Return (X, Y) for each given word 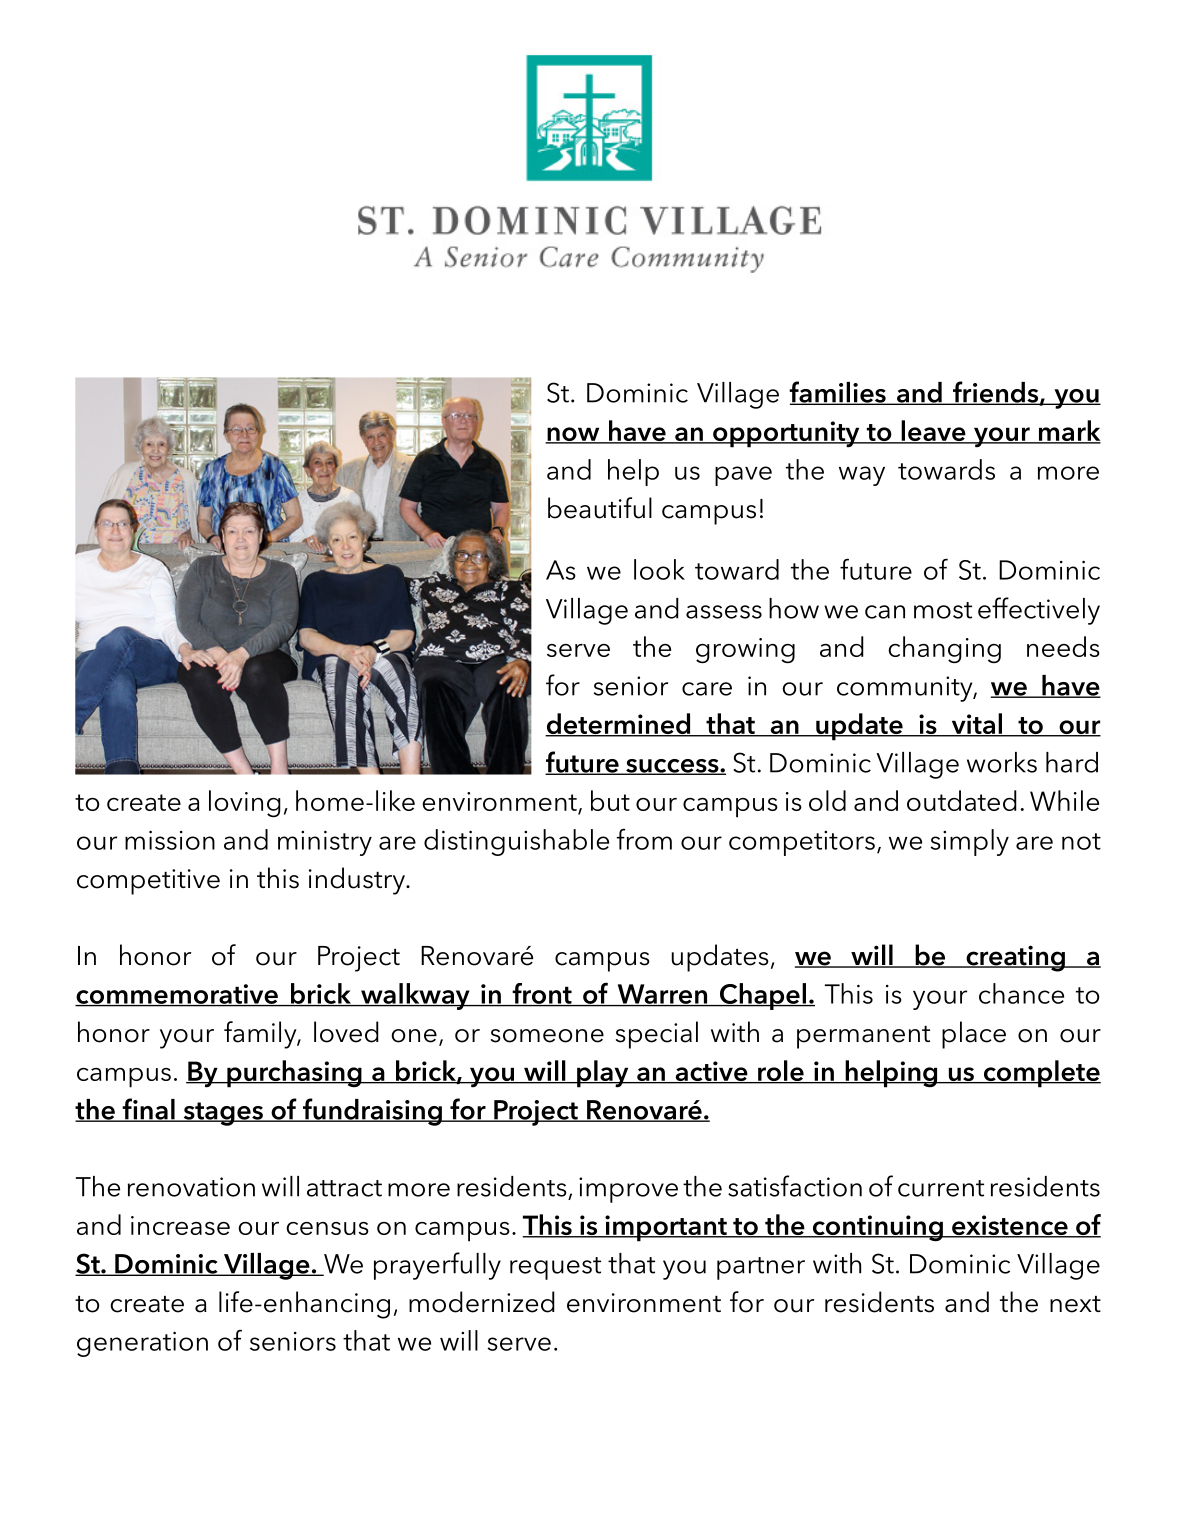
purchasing (294, 1074)
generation (142, 1344)
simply (969, 842)
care (707, 689)
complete (1041, 1074)
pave (743, 476)
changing (944, 650)
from (644, 839)
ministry (325, 843)
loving (245, 804)
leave (933, 432)
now (573, 435)
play (603, 1074)
